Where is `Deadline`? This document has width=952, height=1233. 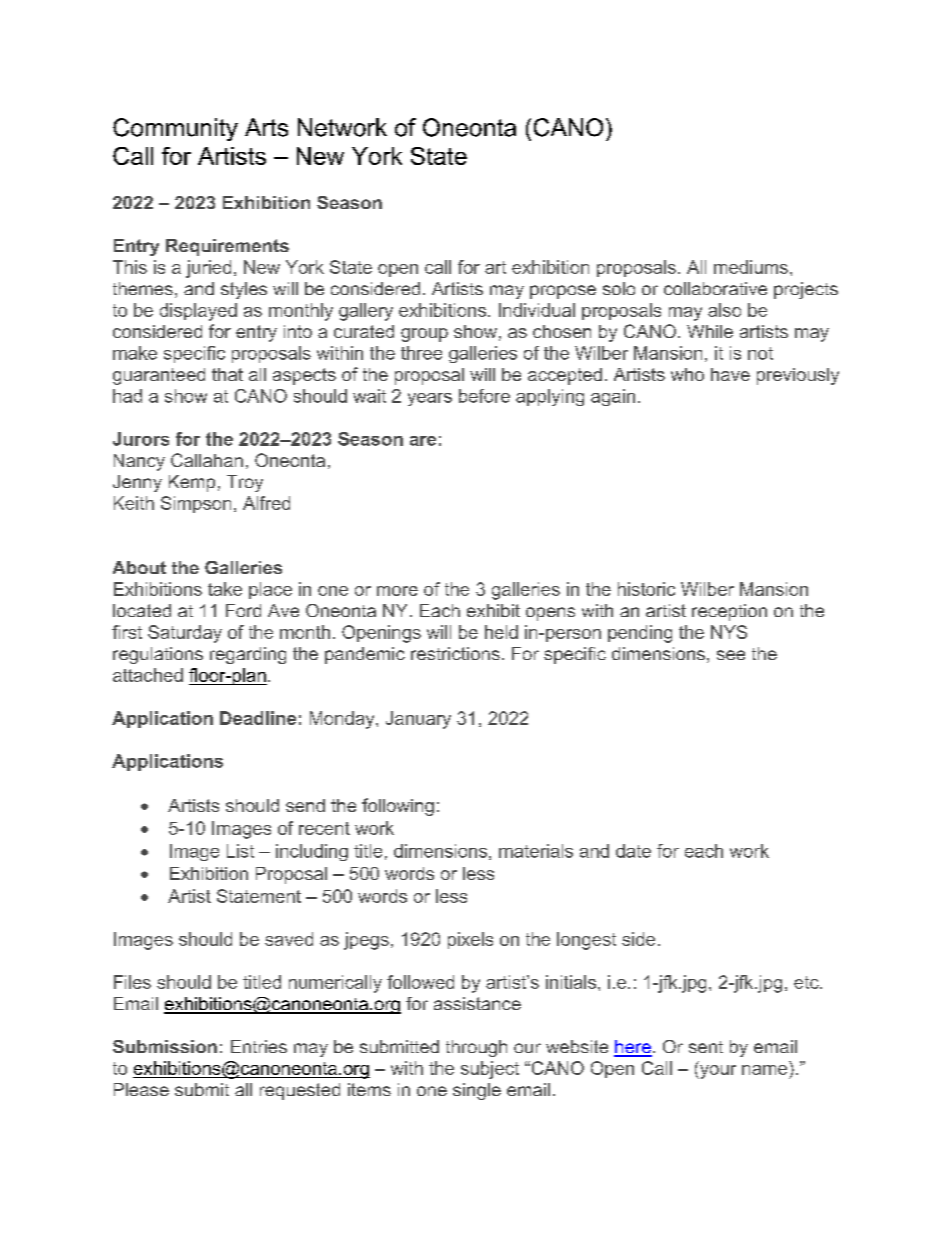 Deadline is located at coordinates (258, 718).
